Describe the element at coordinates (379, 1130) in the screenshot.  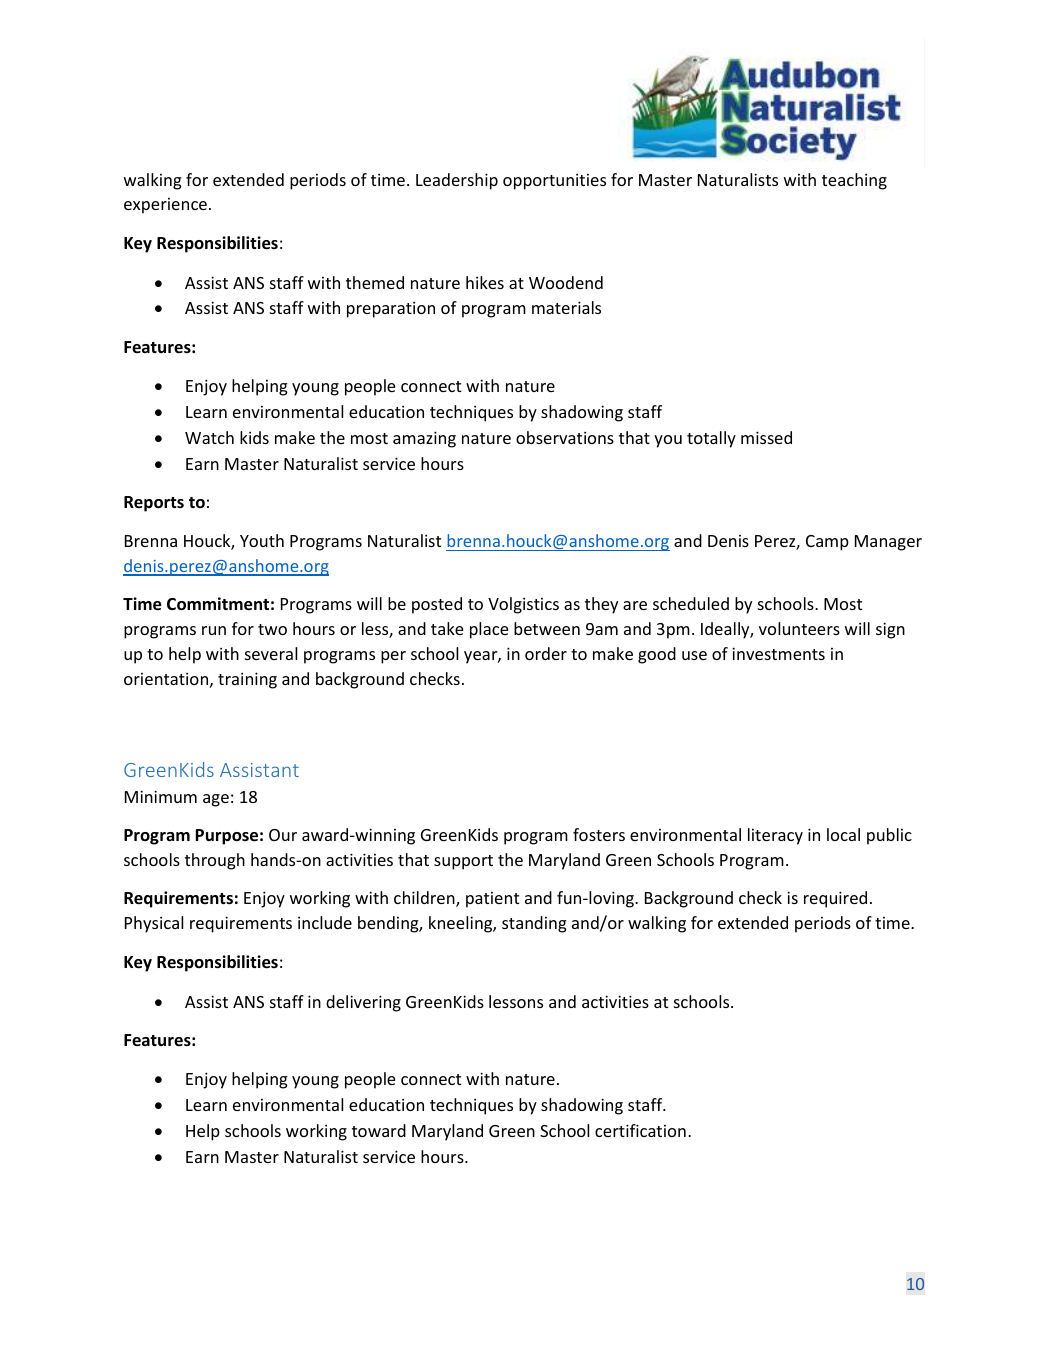
I see `toward` at that location.
